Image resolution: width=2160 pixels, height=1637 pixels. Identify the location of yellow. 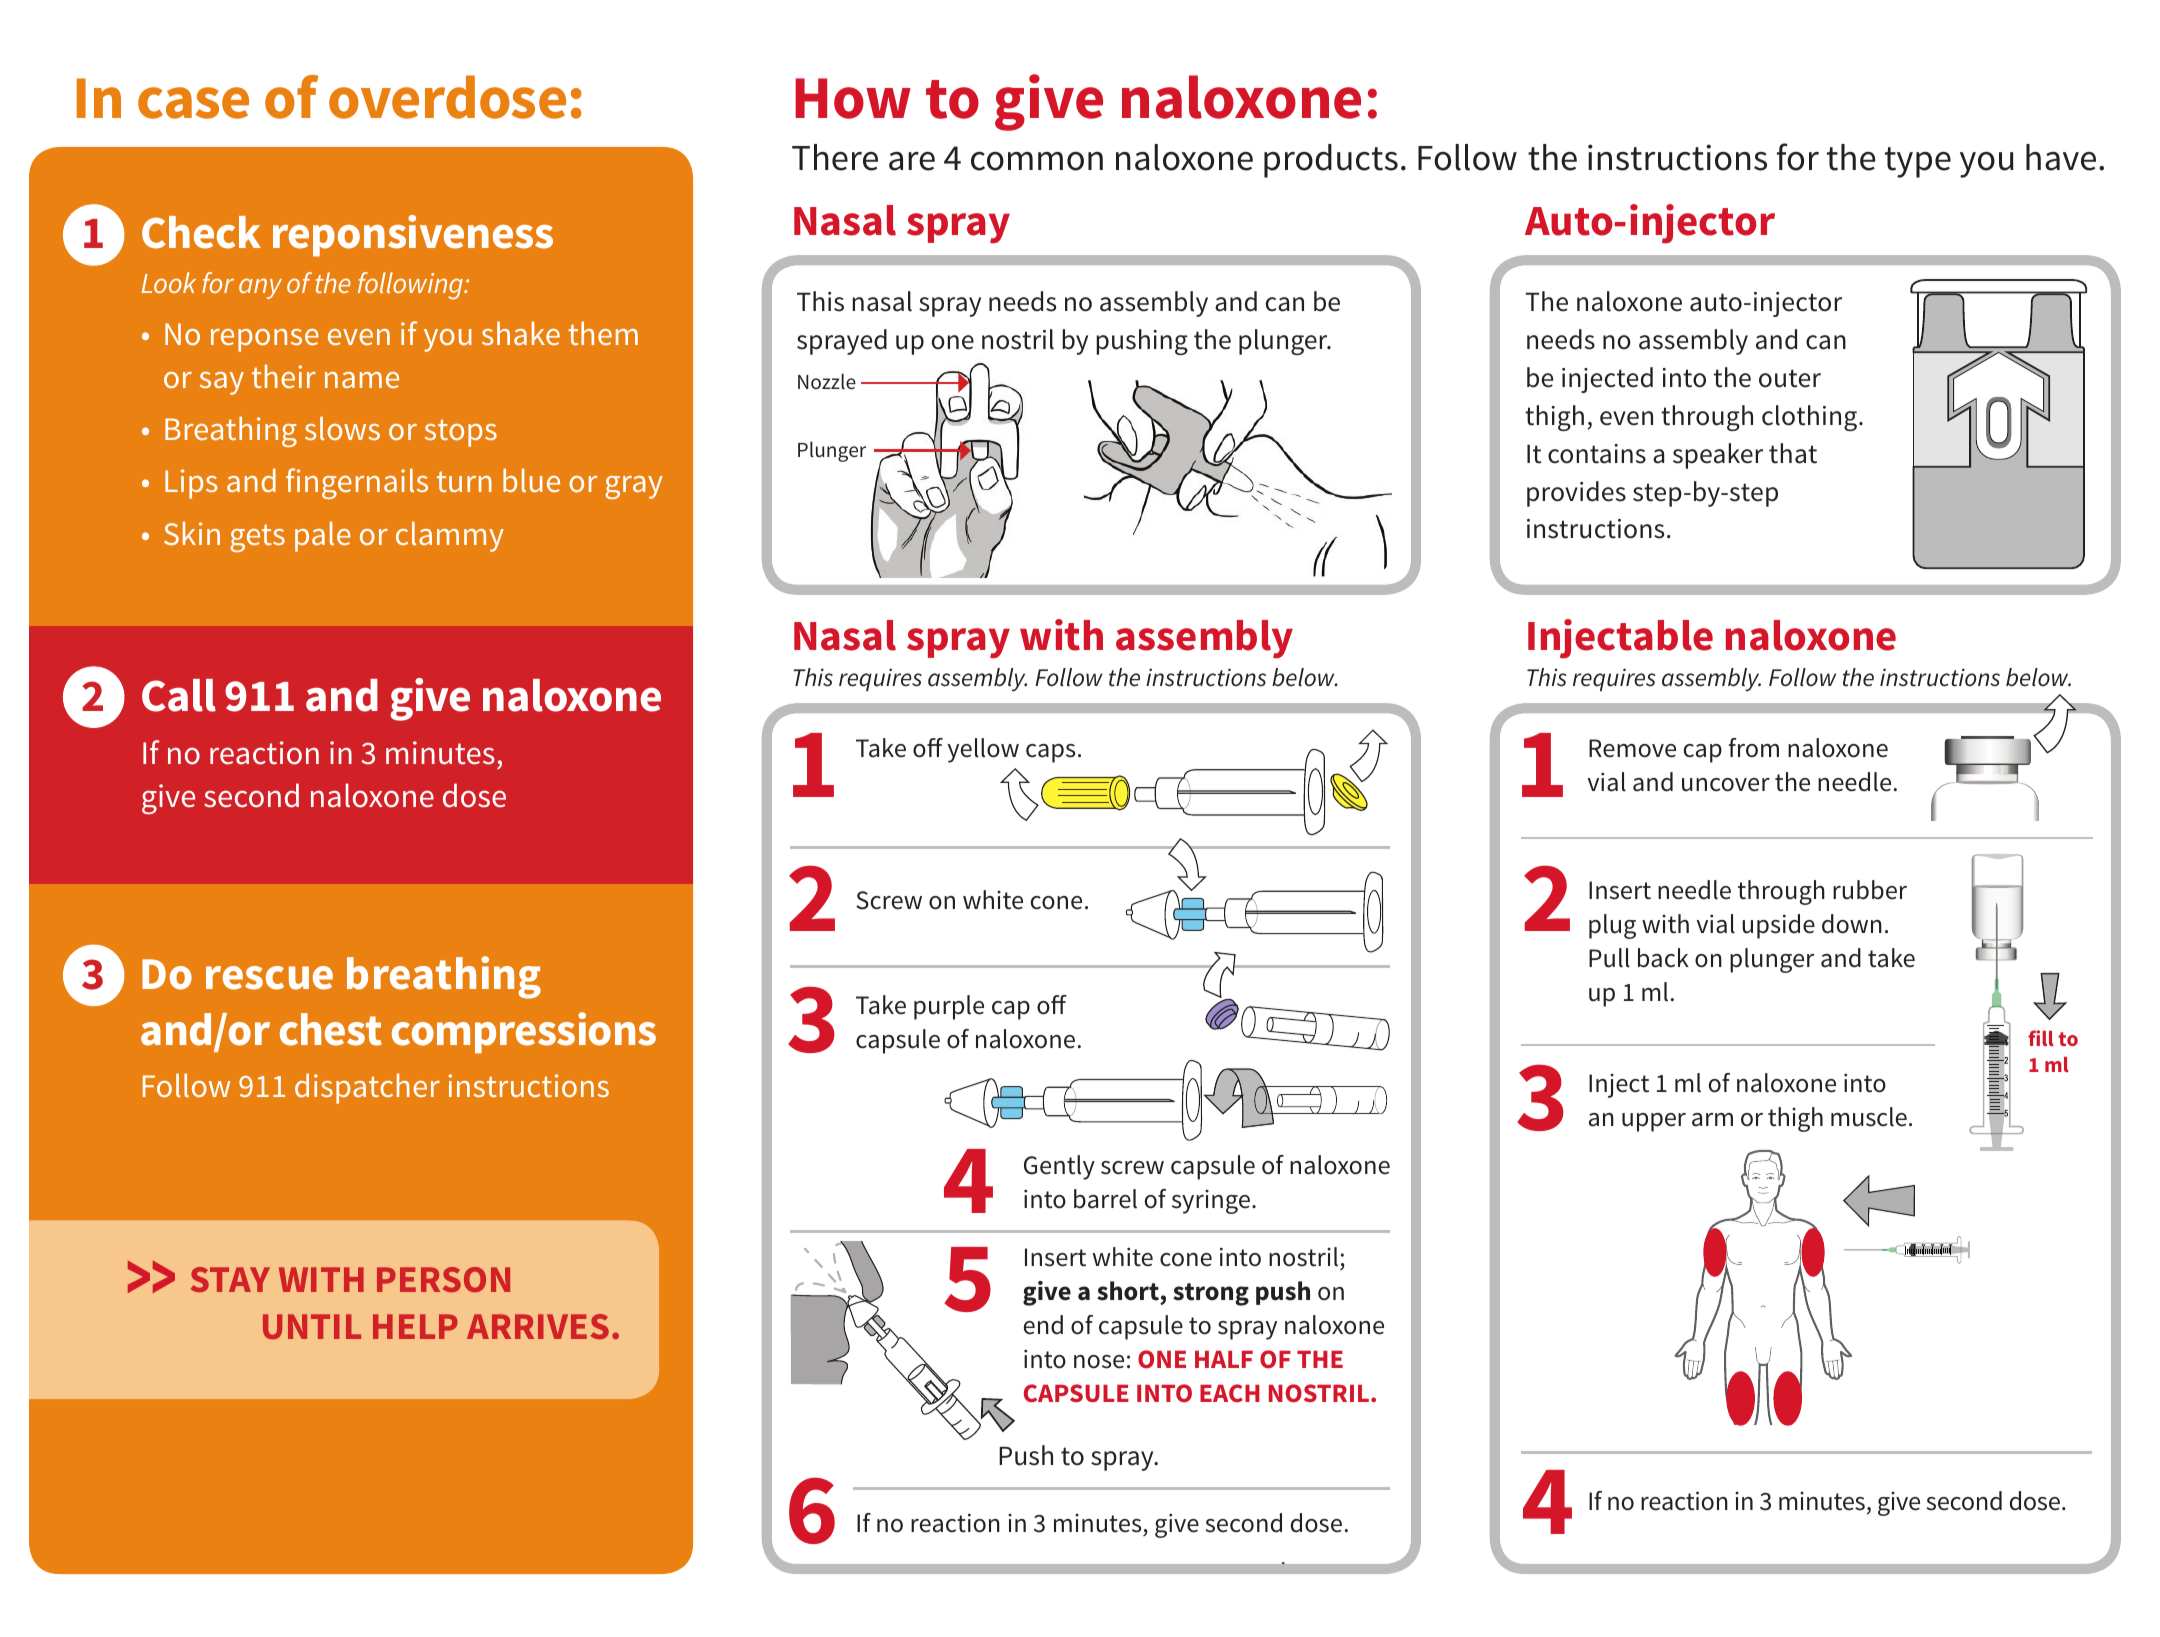
(983, 750).
